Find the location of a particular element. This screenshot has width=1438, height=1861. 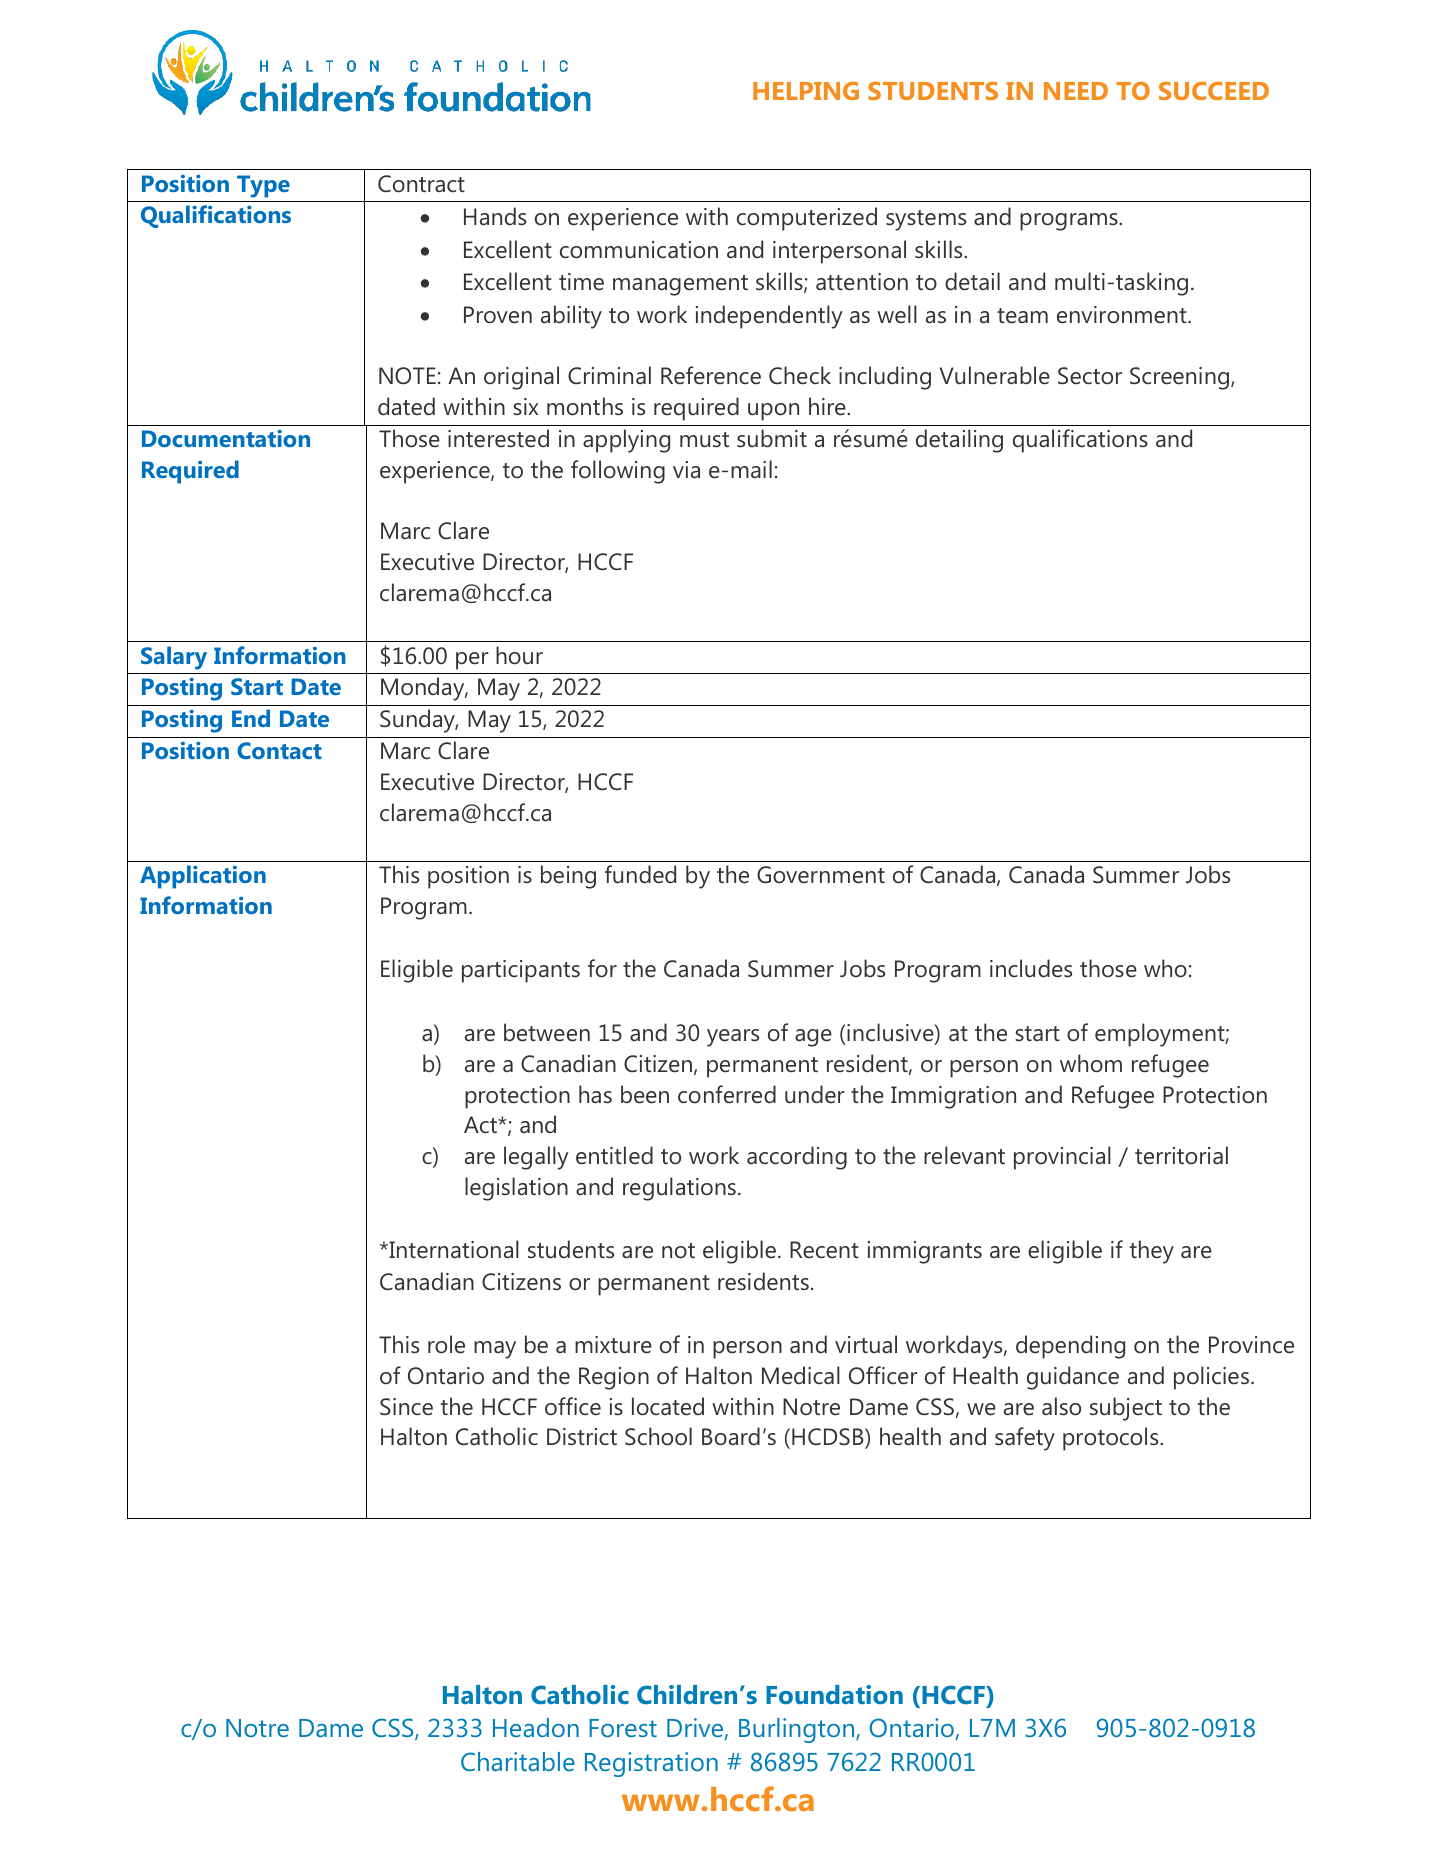

Burlington is located at coordinates (798, 1730).
